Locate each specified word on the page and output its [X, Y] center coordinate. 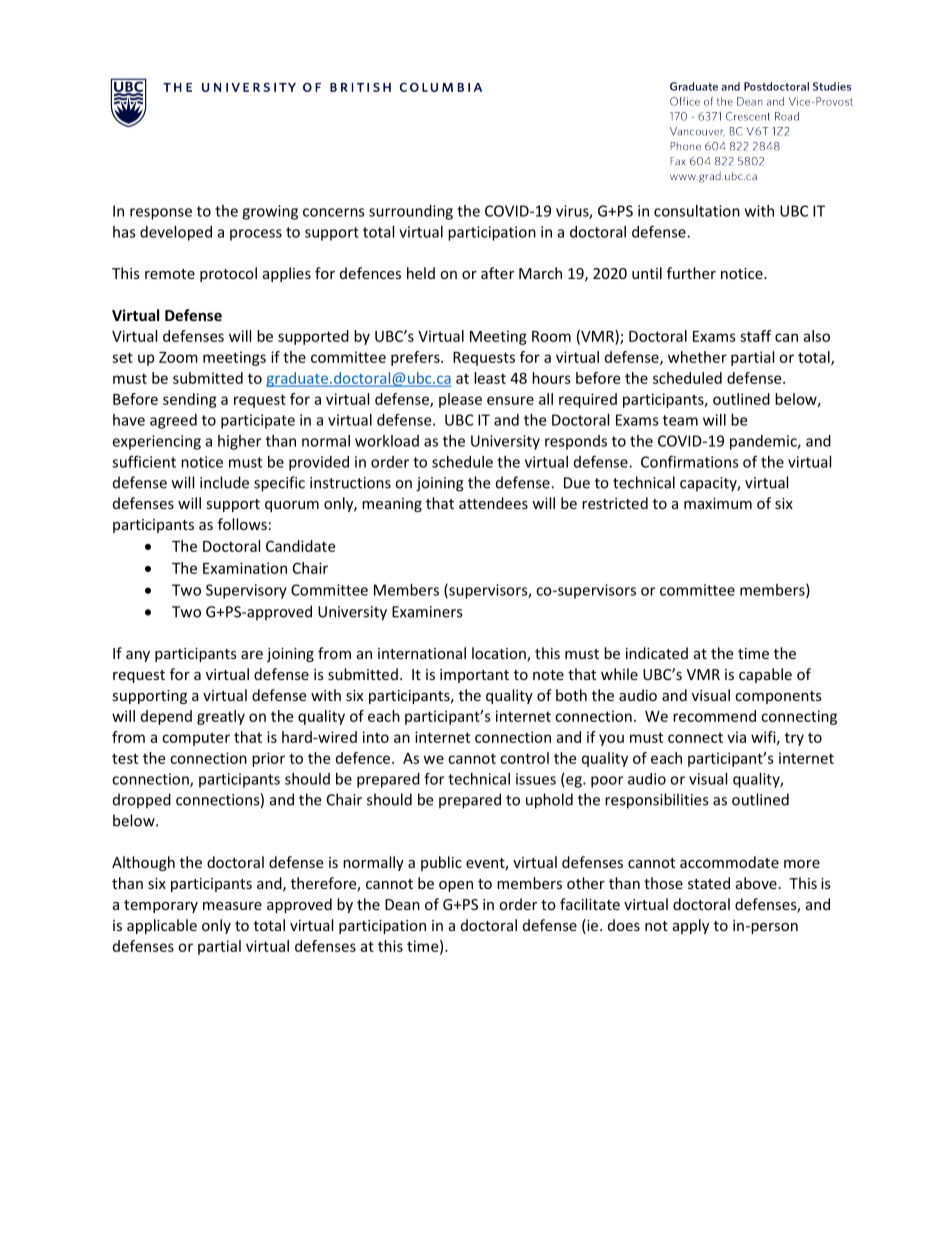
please [460, 400]
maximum [718, 503]
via [736, 737]
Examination [245, 568]
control [524, 758]
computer [196, 739]
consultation [697, 211]
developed [176, 233]
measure [232, 906]
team [680, 420]
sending [190, 400]
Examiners [427, 612]
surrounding [411, 212]
